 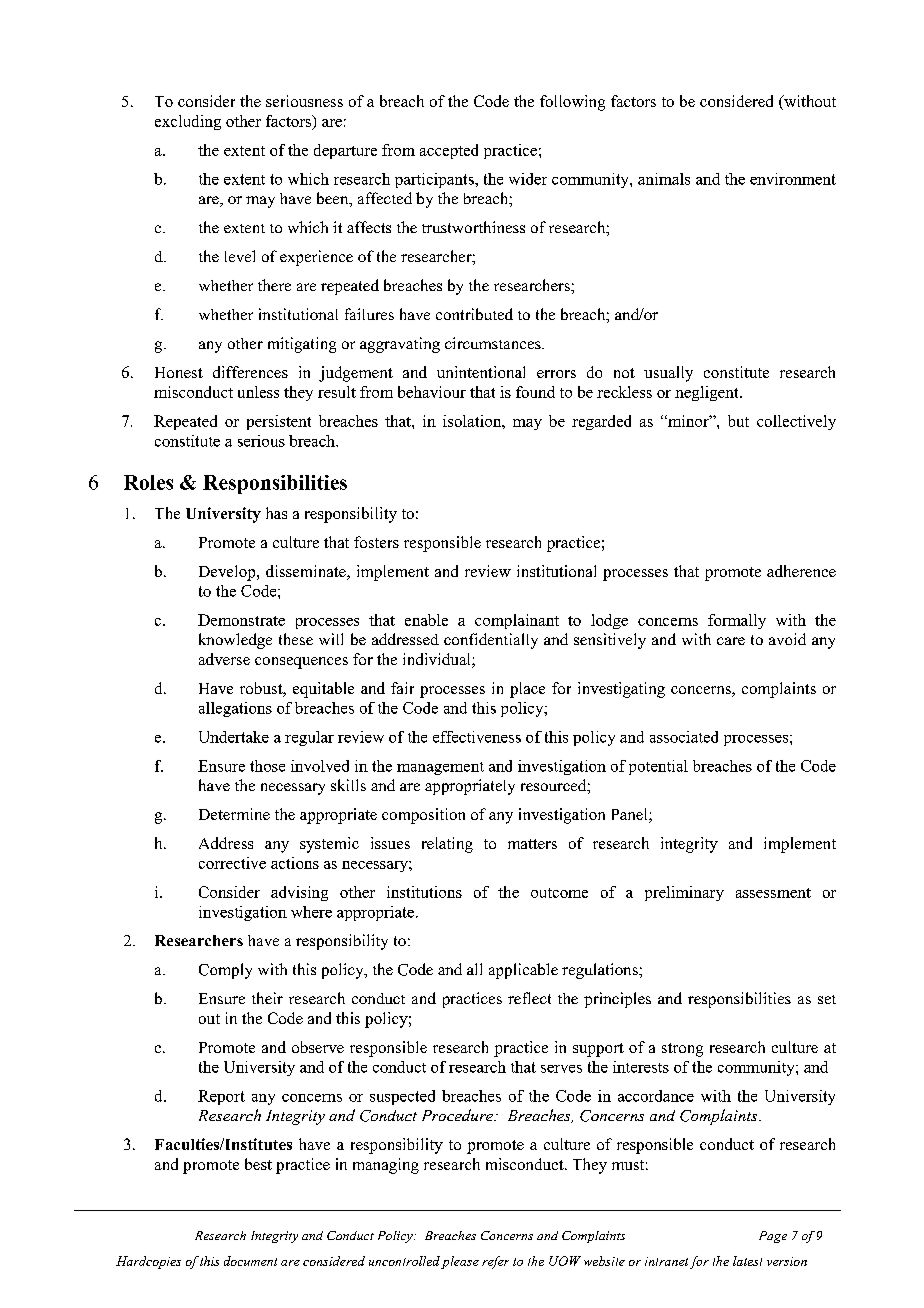 I want to click on fosters, so click(x=376, y=542).
